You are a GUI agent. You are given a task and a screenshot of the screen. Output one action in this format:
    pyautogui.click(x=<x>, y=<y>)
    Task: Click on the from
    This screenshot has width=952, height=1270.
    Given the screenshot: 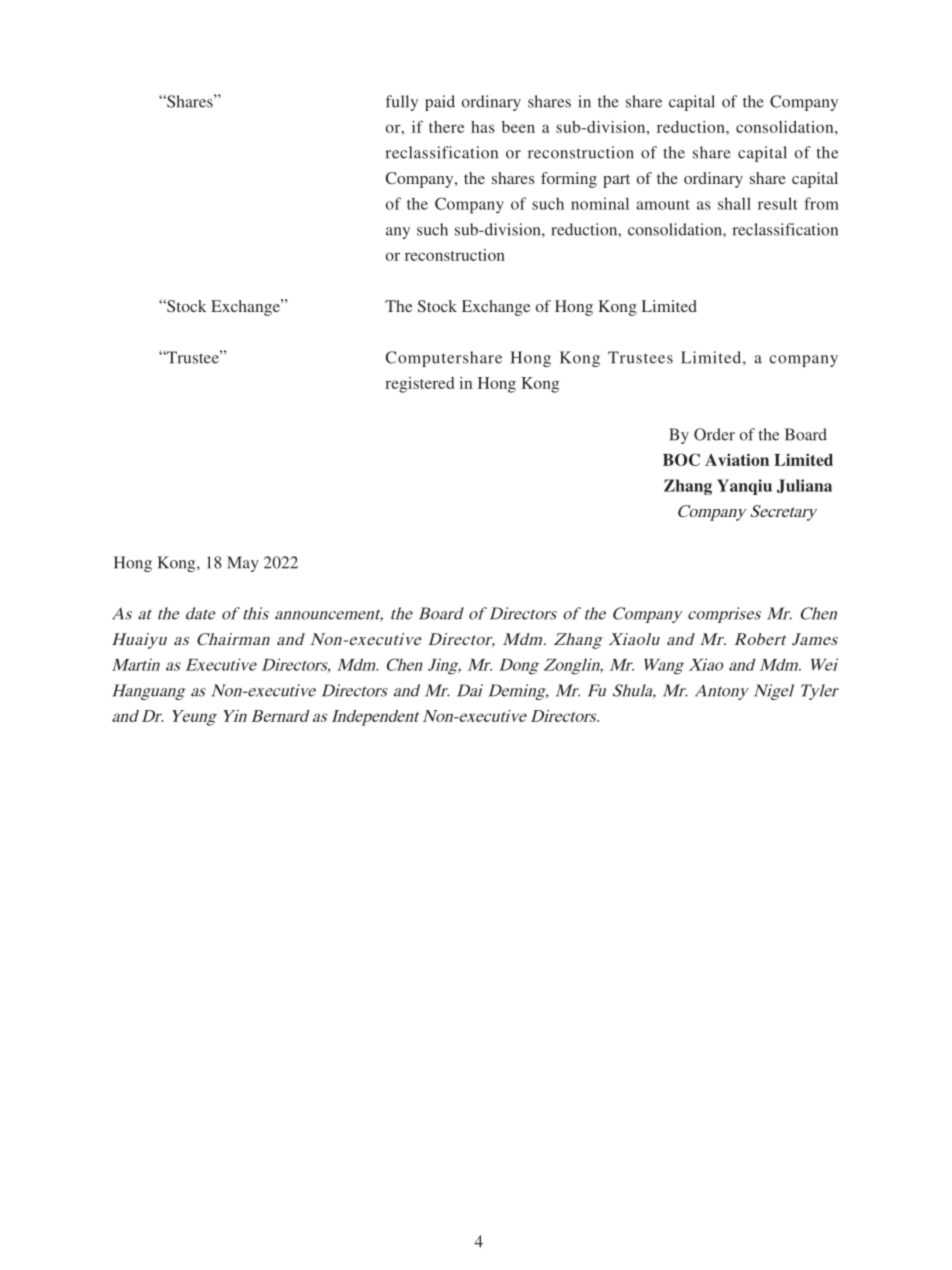 What is the action you would take?
    pyautogui.click(x=821, y=203)
